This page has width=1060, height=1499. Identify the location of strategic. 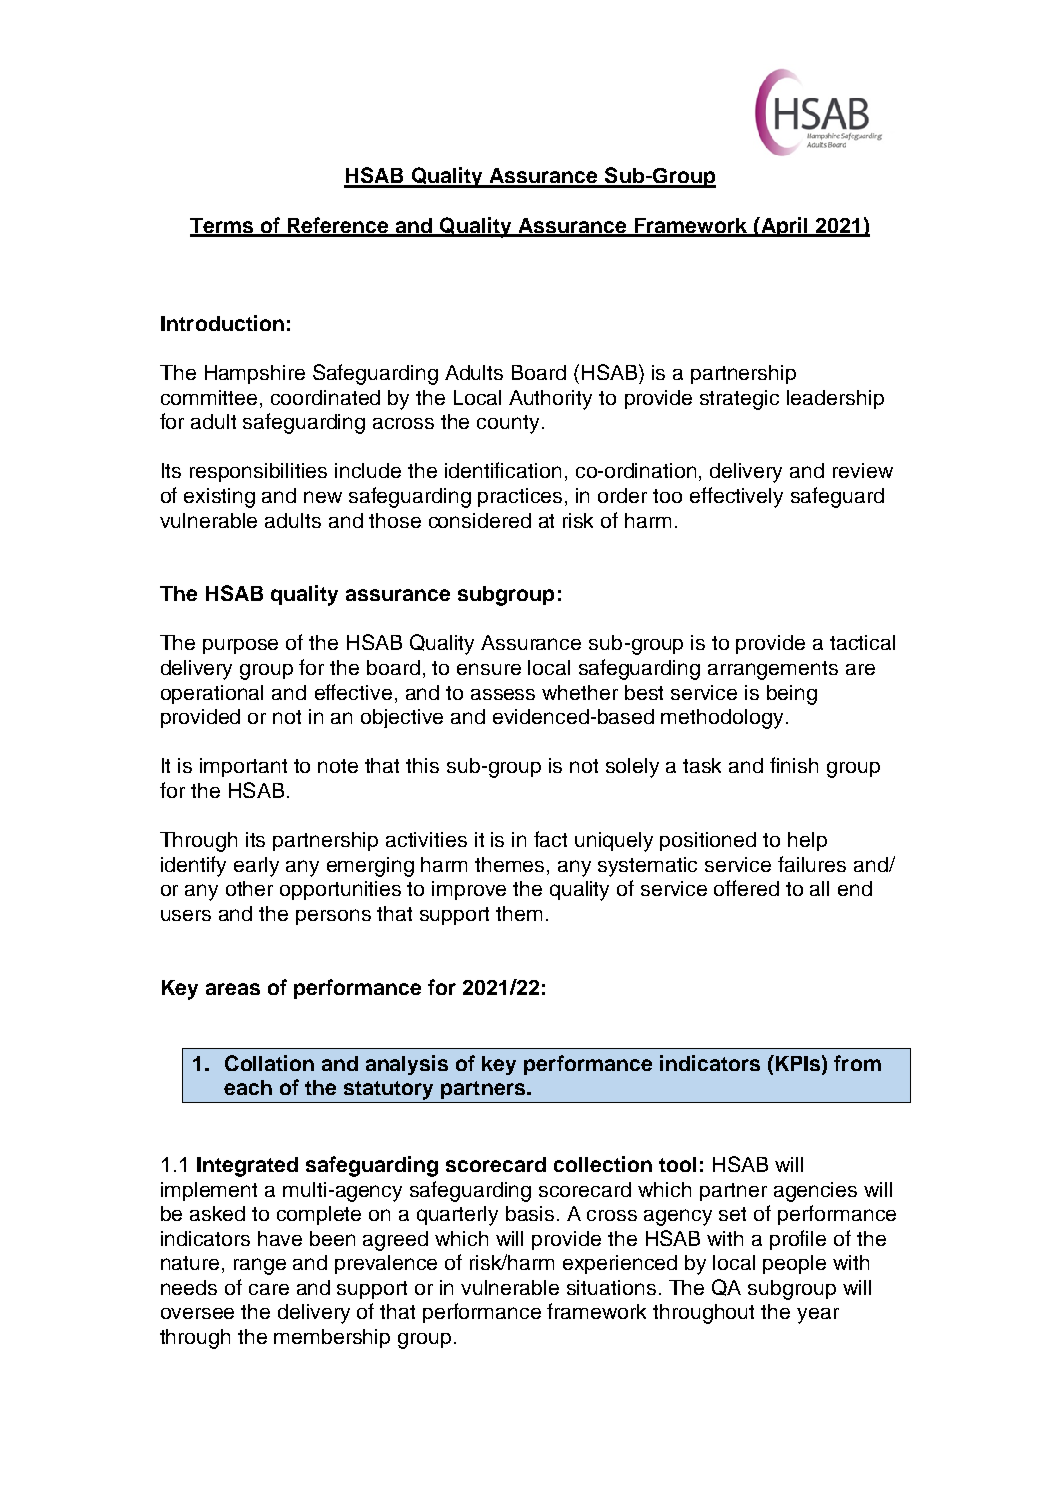
(739, 400).
